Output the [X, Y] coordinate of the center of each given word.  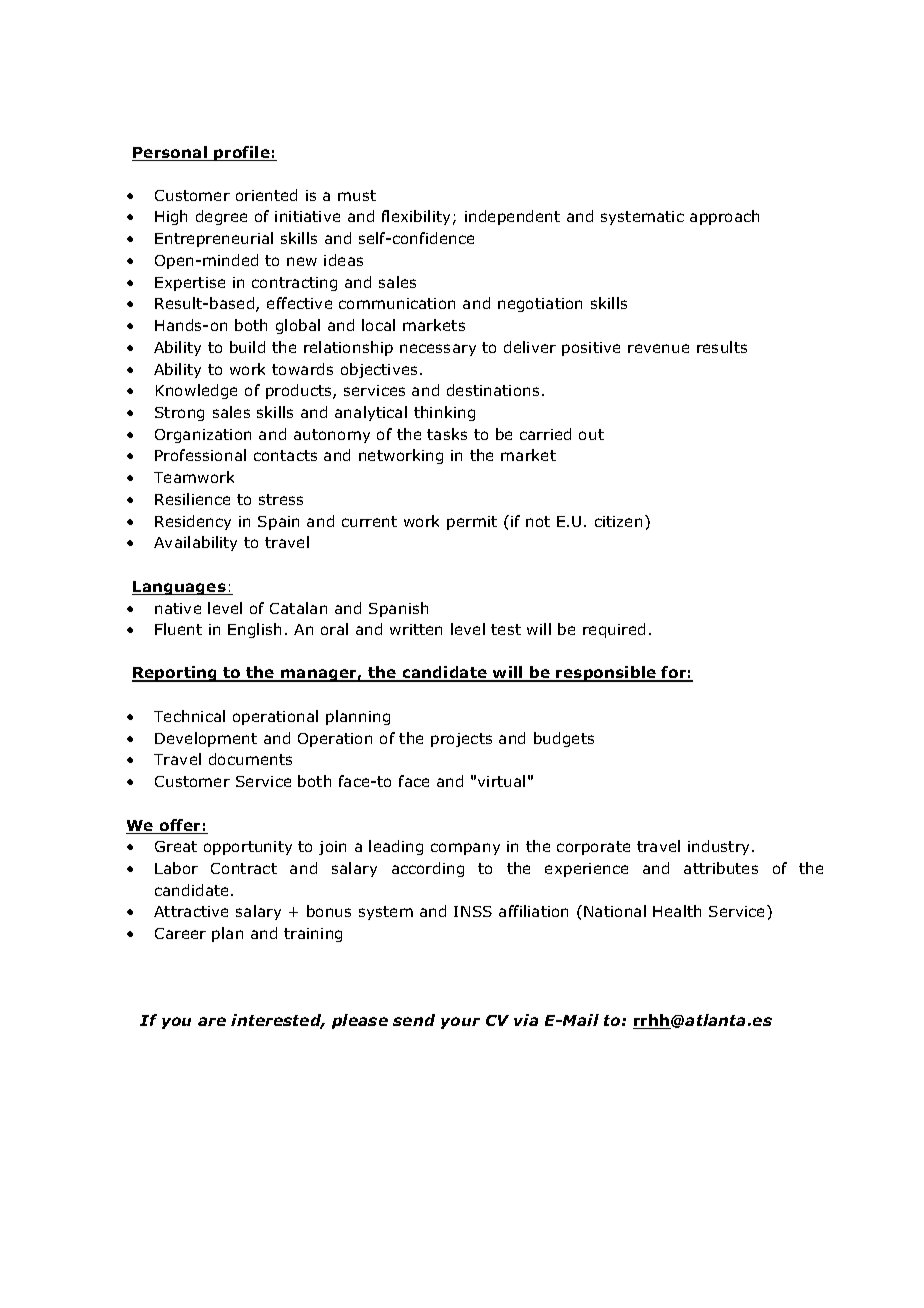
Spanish [398, 609]
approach [724, 217]
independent [512, 217]
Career [180, 933]
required [614, 630]
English [254, 630]
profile [242, 153]
